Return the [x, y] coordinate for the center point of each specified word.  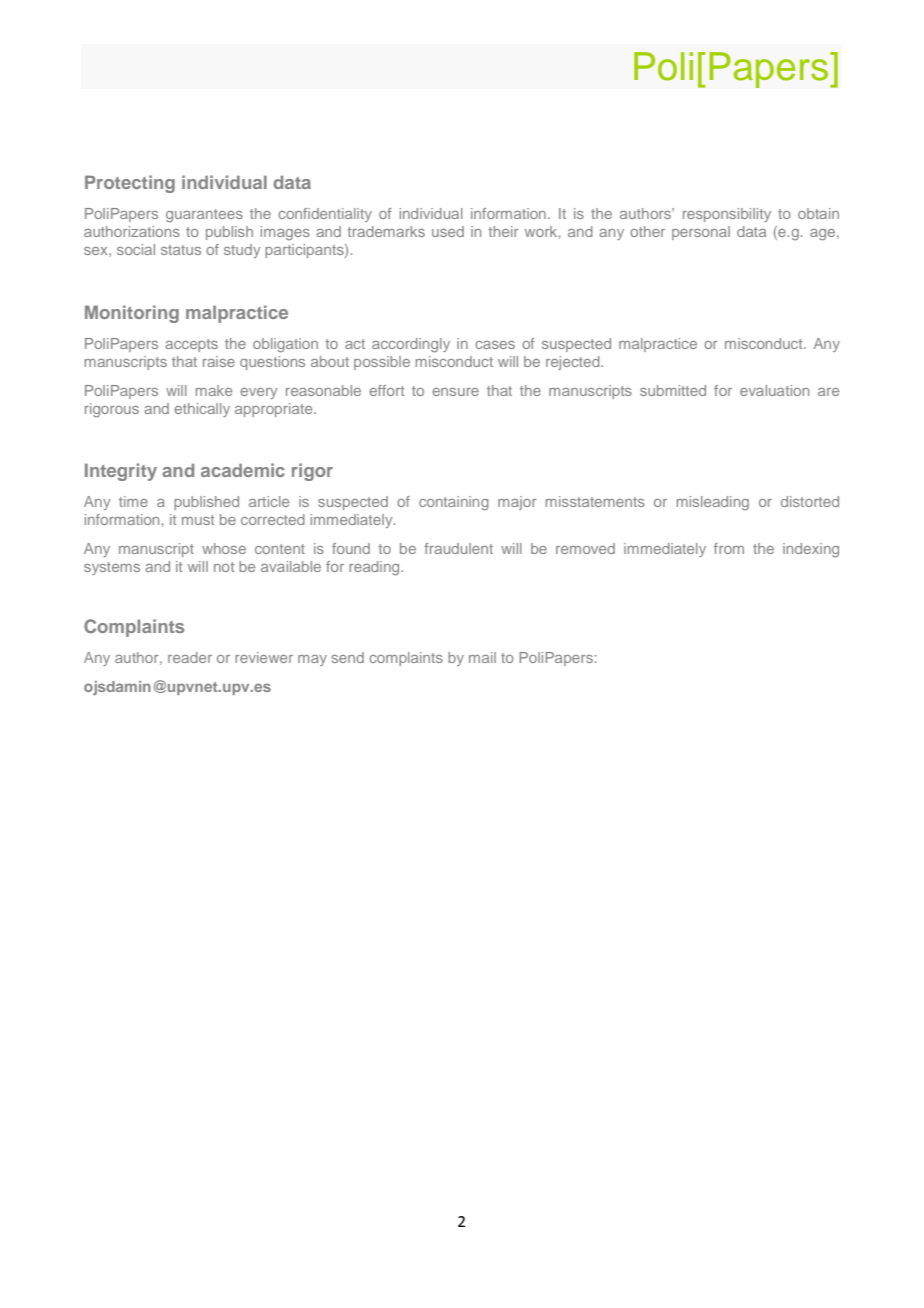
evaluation [774, 390]
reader [190, 657]
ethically [202, 410]
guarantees [204, 216]
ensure [456, 392]
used [448, 231]
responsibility [727, 215]
